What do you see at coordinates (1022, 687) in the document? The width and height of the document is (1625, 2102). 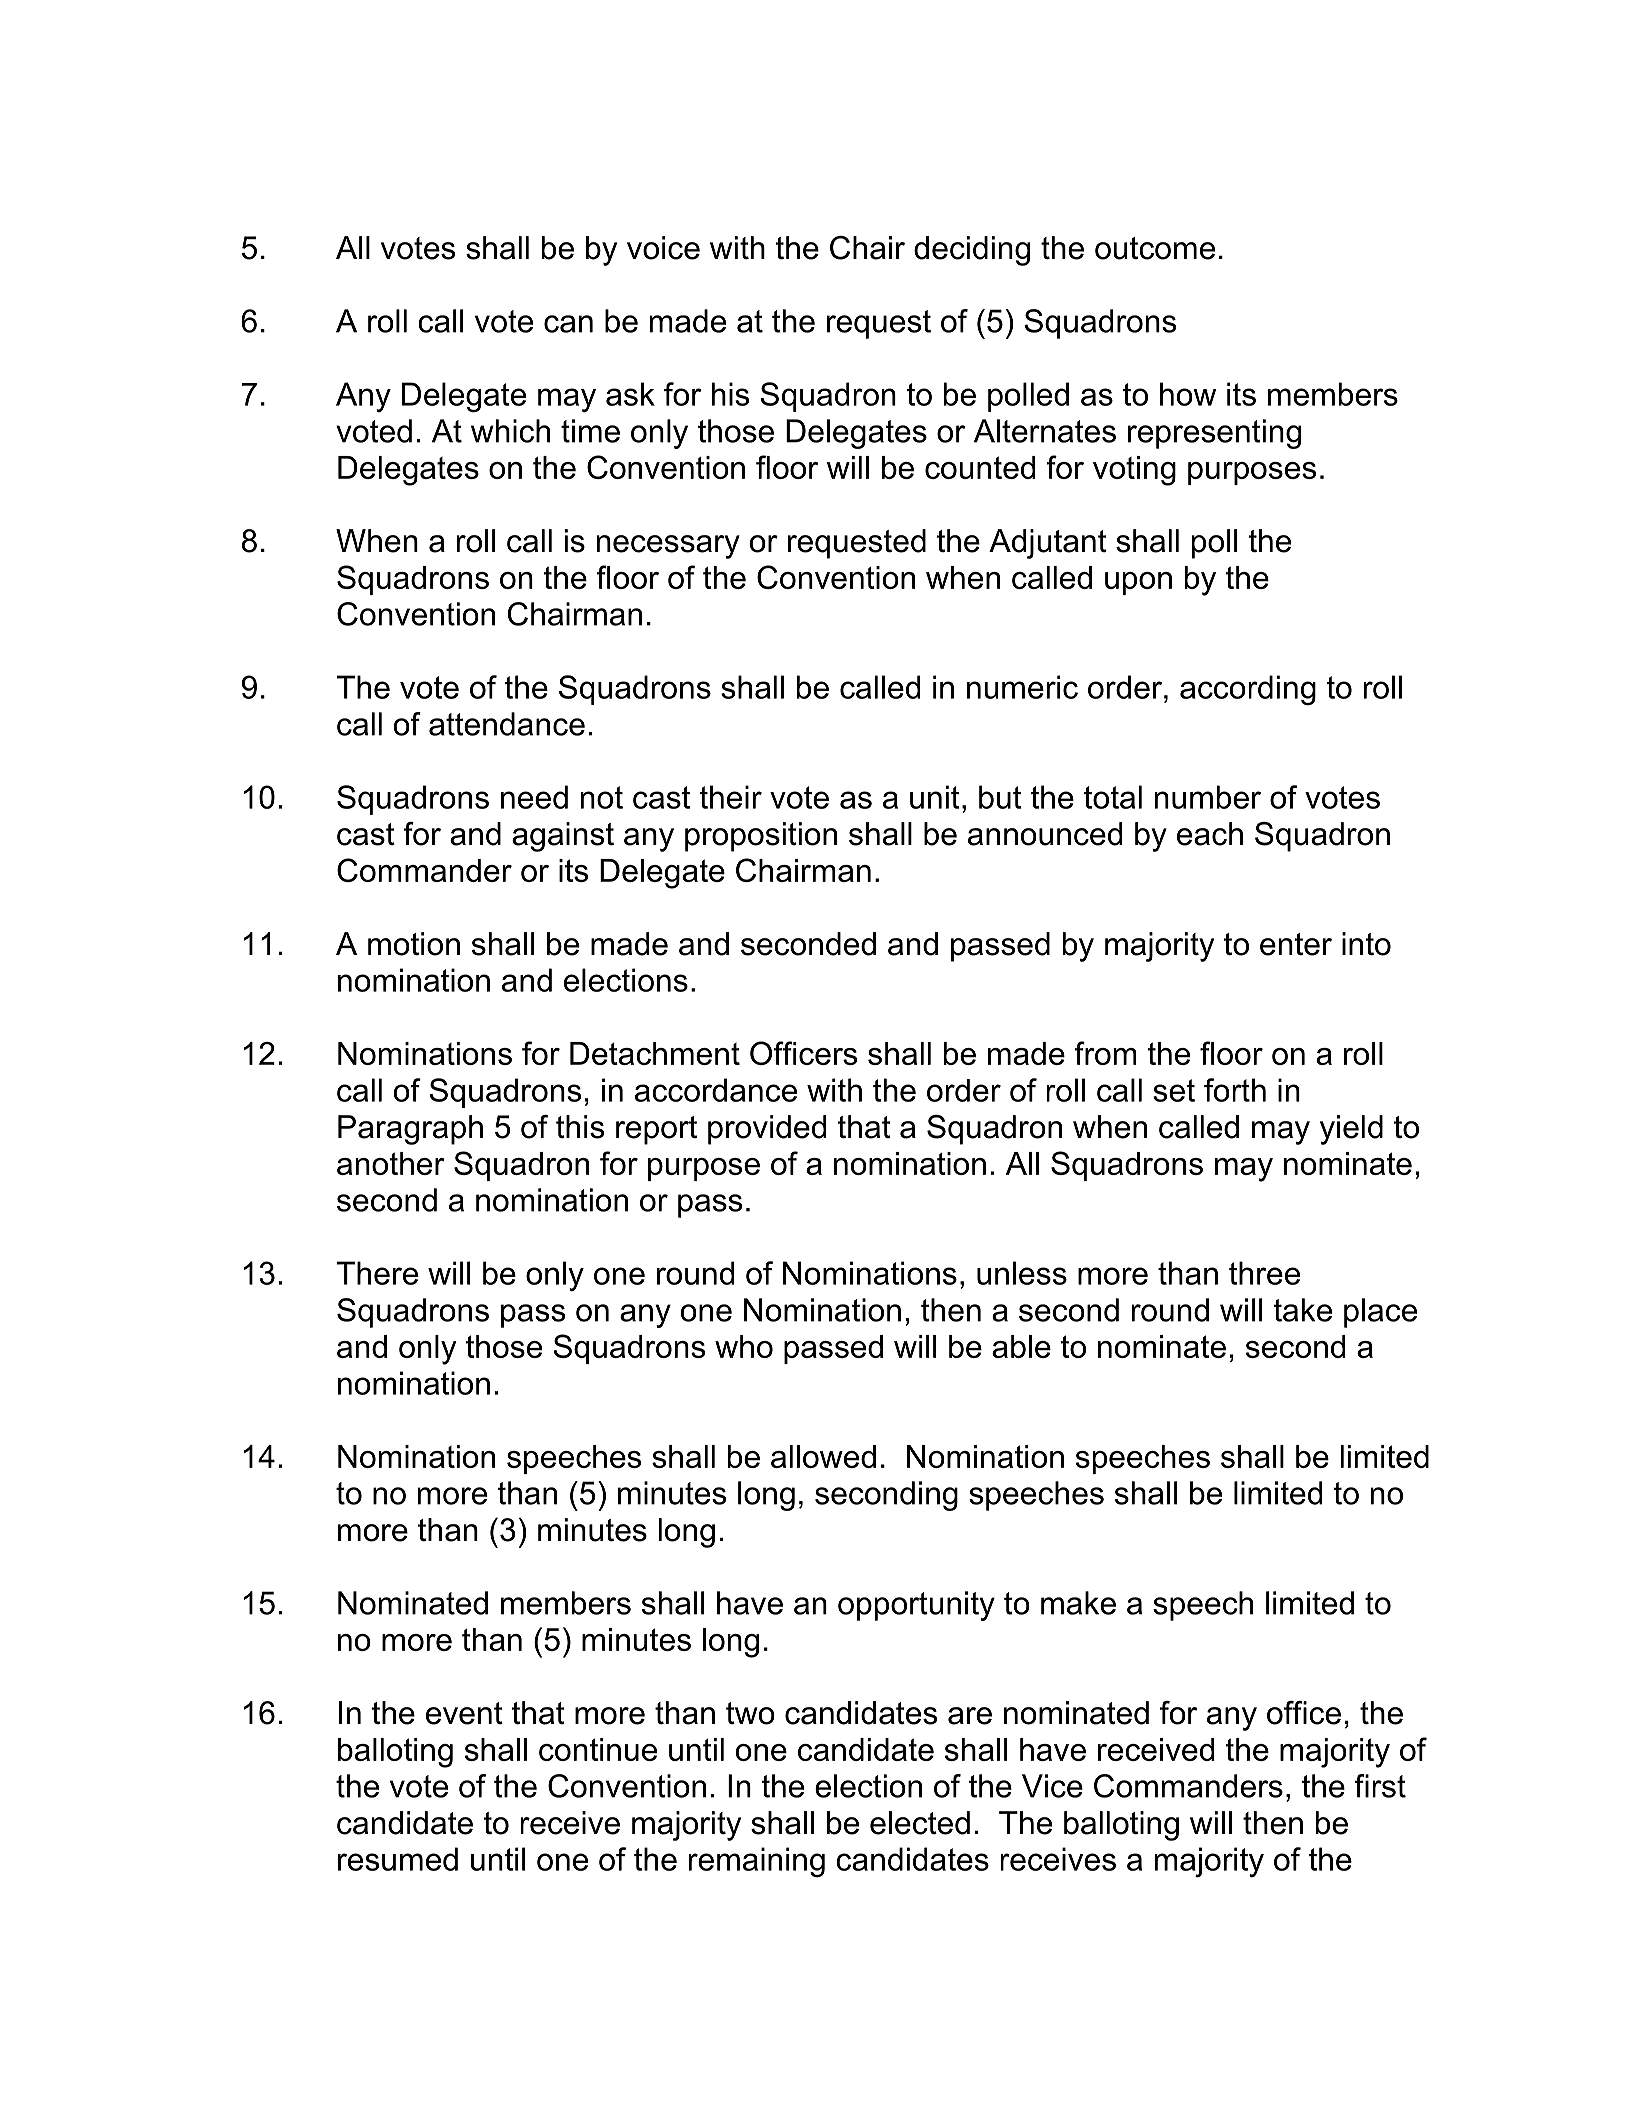 I see `numeric` at bounding box center [1022, 687].
